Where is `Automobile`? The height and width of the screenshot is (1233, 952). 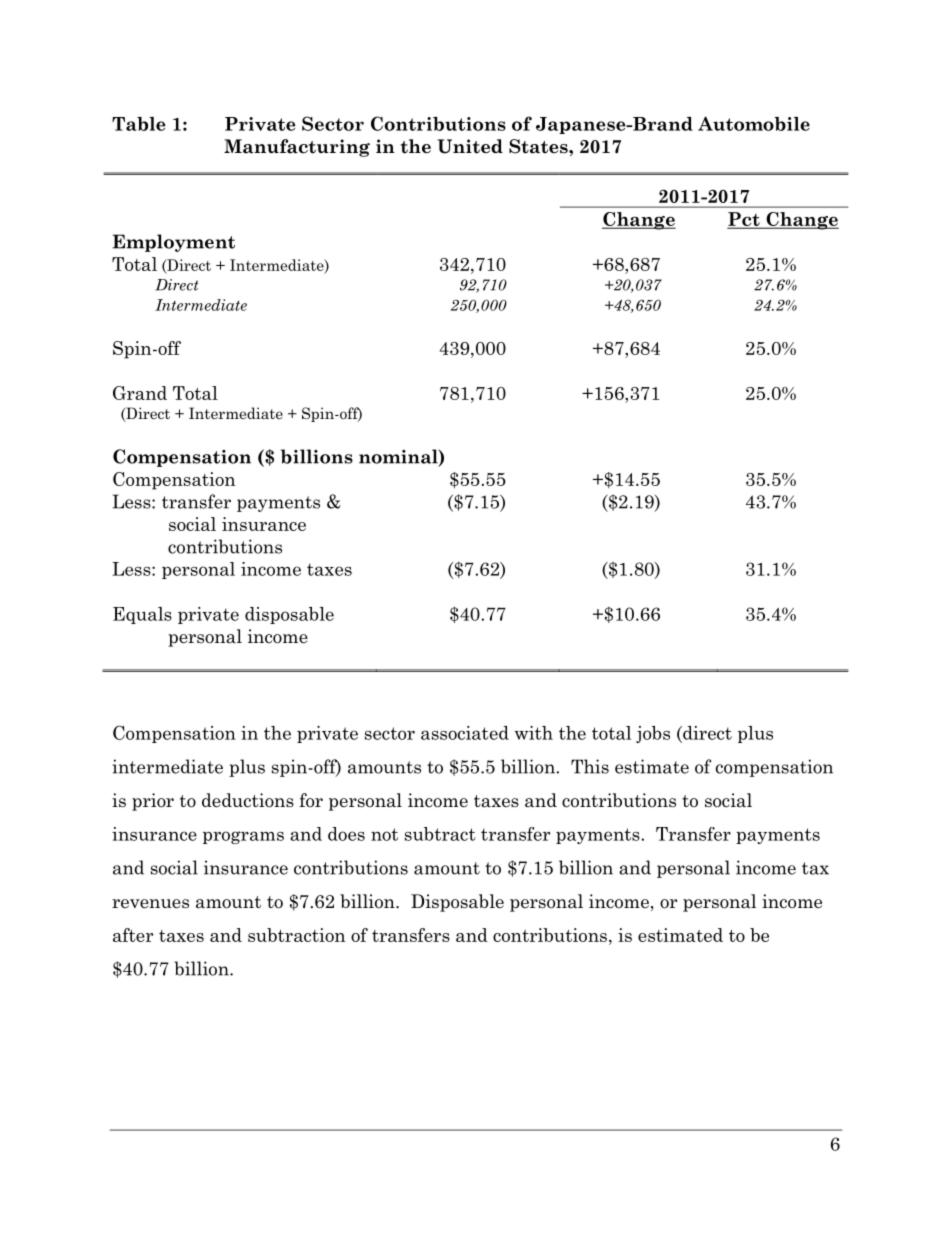 Automobile is located at coordinates (754, 123).
